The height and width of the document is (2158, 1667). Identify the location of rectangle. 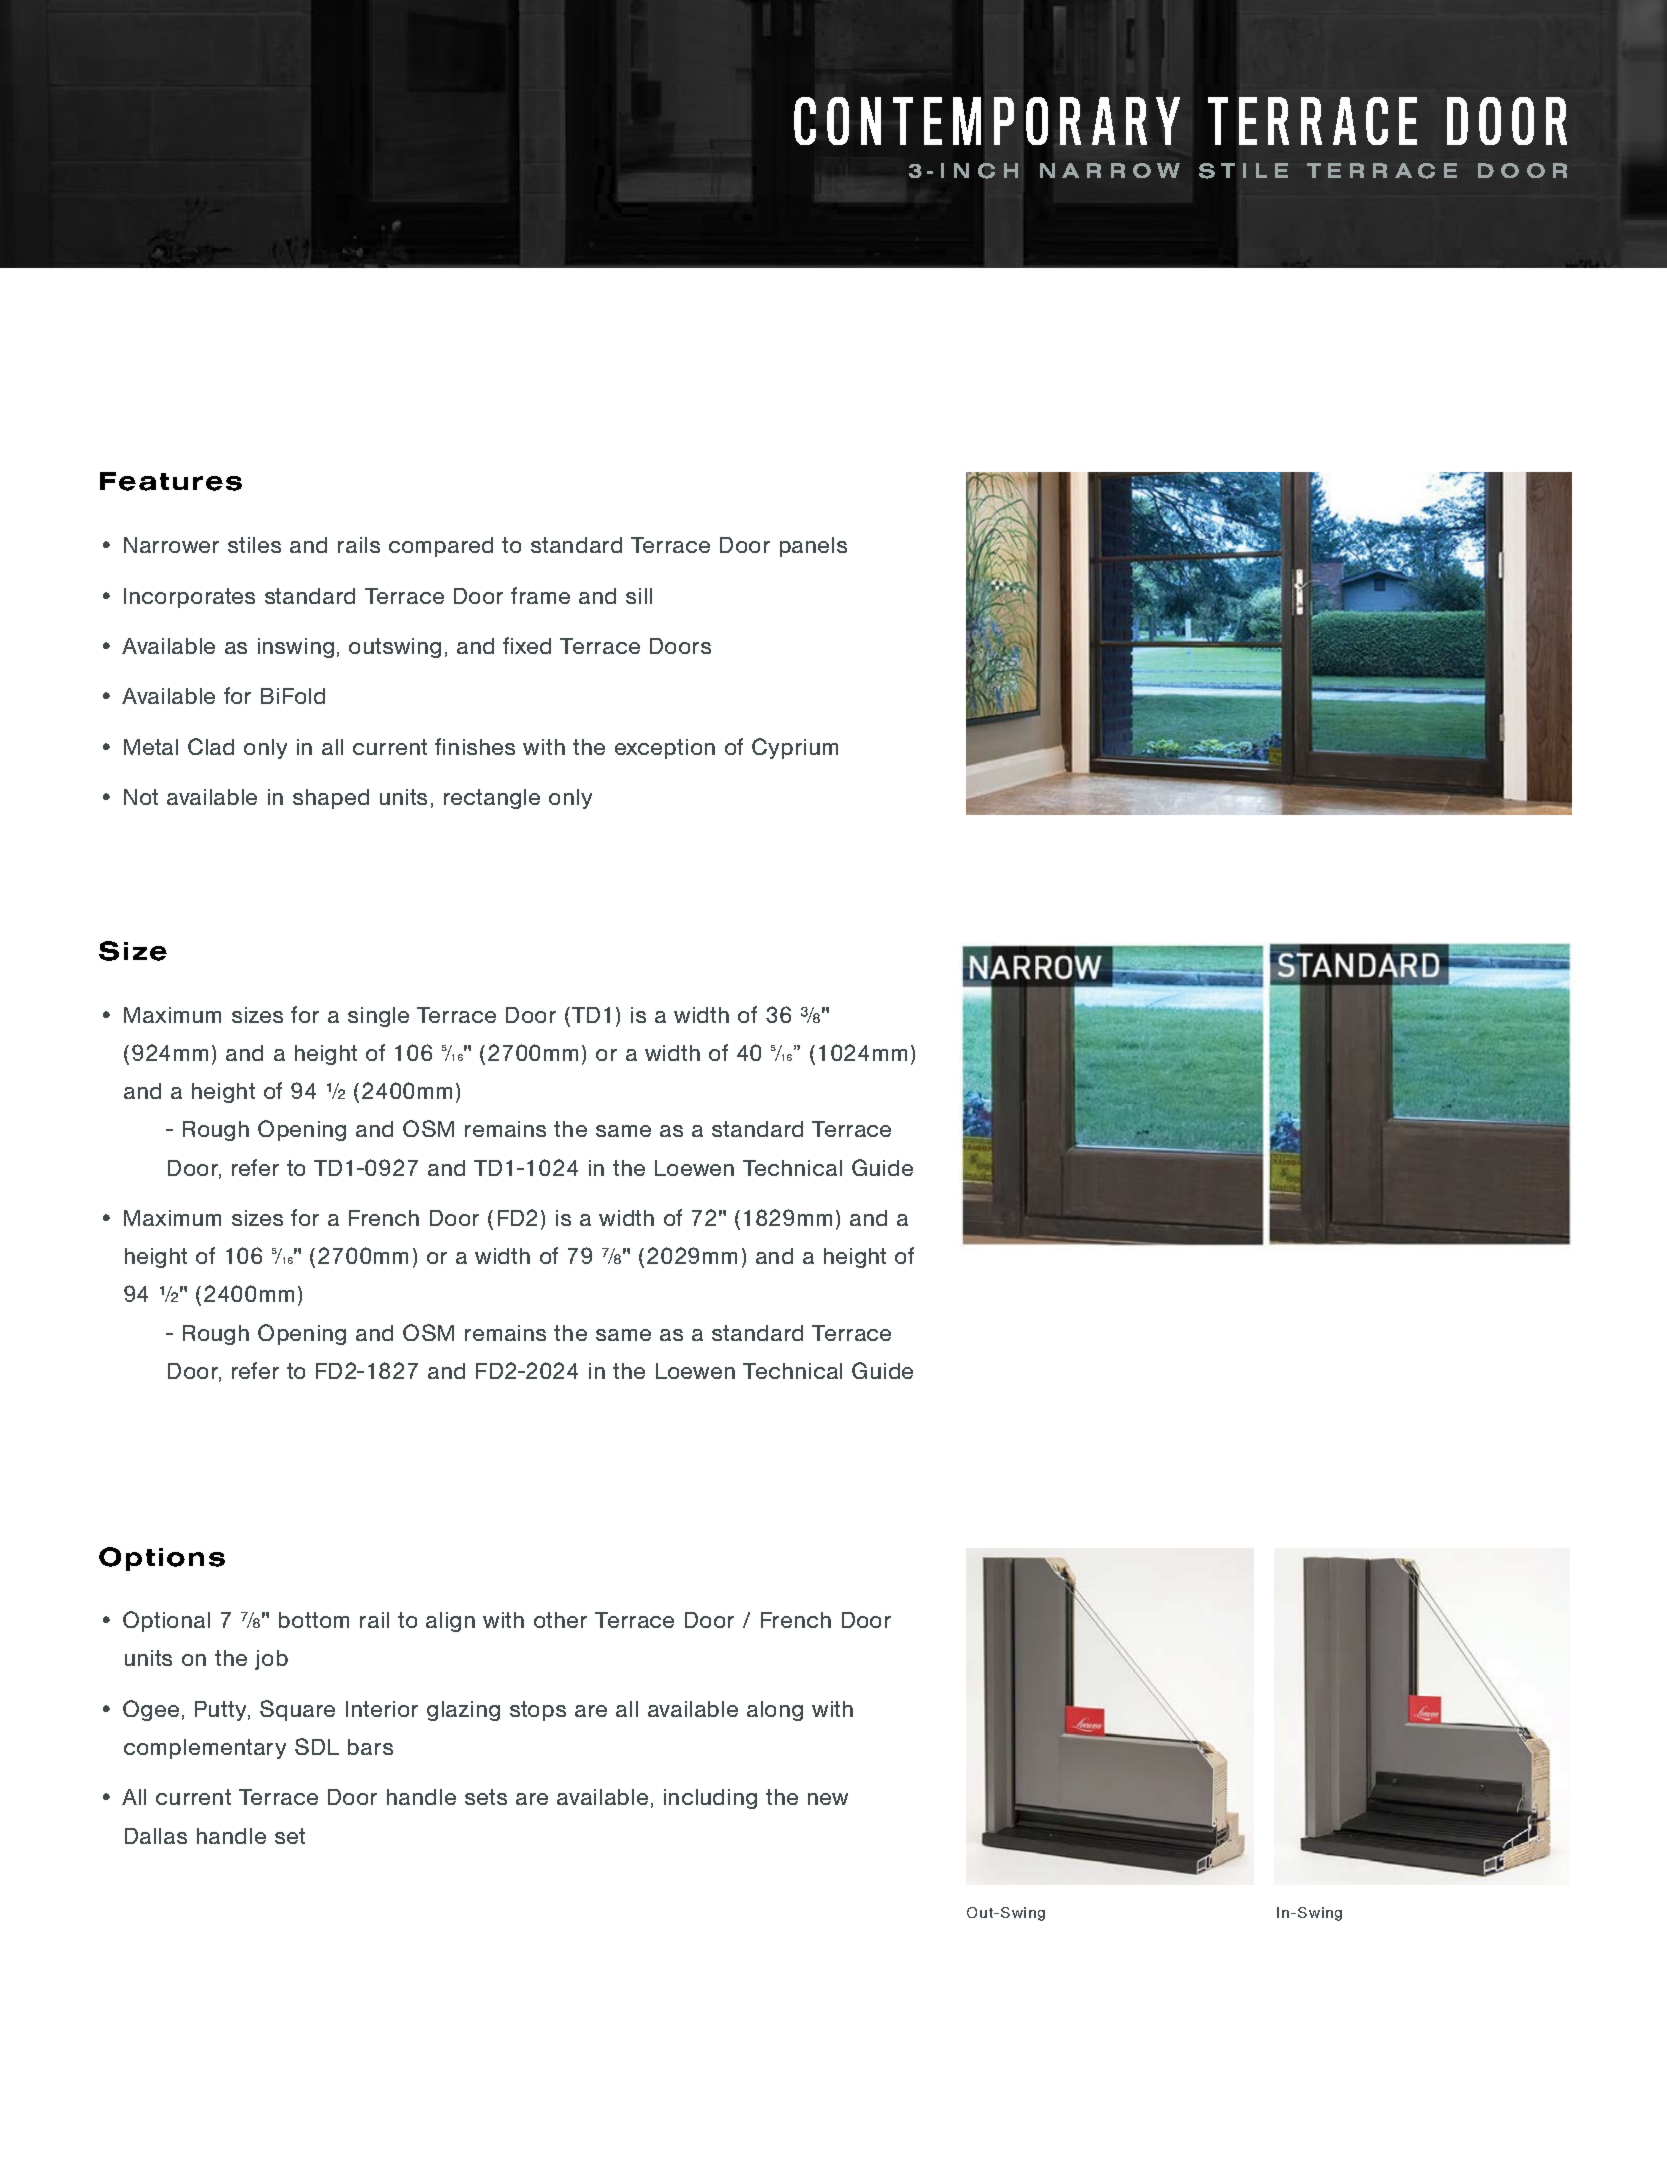
(492, 799).
